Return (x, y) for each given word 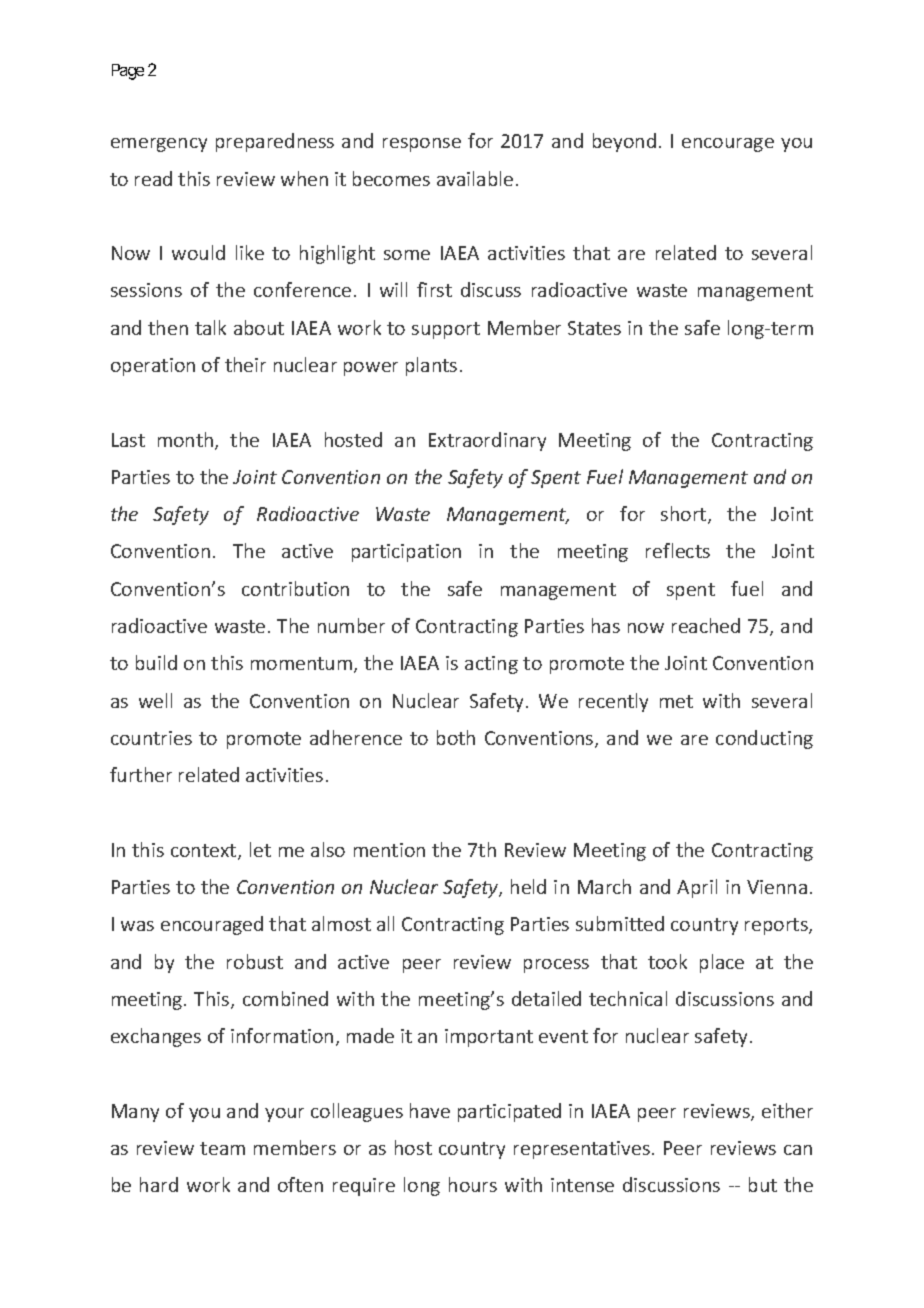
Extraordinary (487, 441)
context (205, 852)
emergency (159, 145)
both (456, 737)
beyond (624, 142)
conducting (764, 739)
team (222, 1148)
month (187, 441)
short (685, 515)
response (422, 145)
